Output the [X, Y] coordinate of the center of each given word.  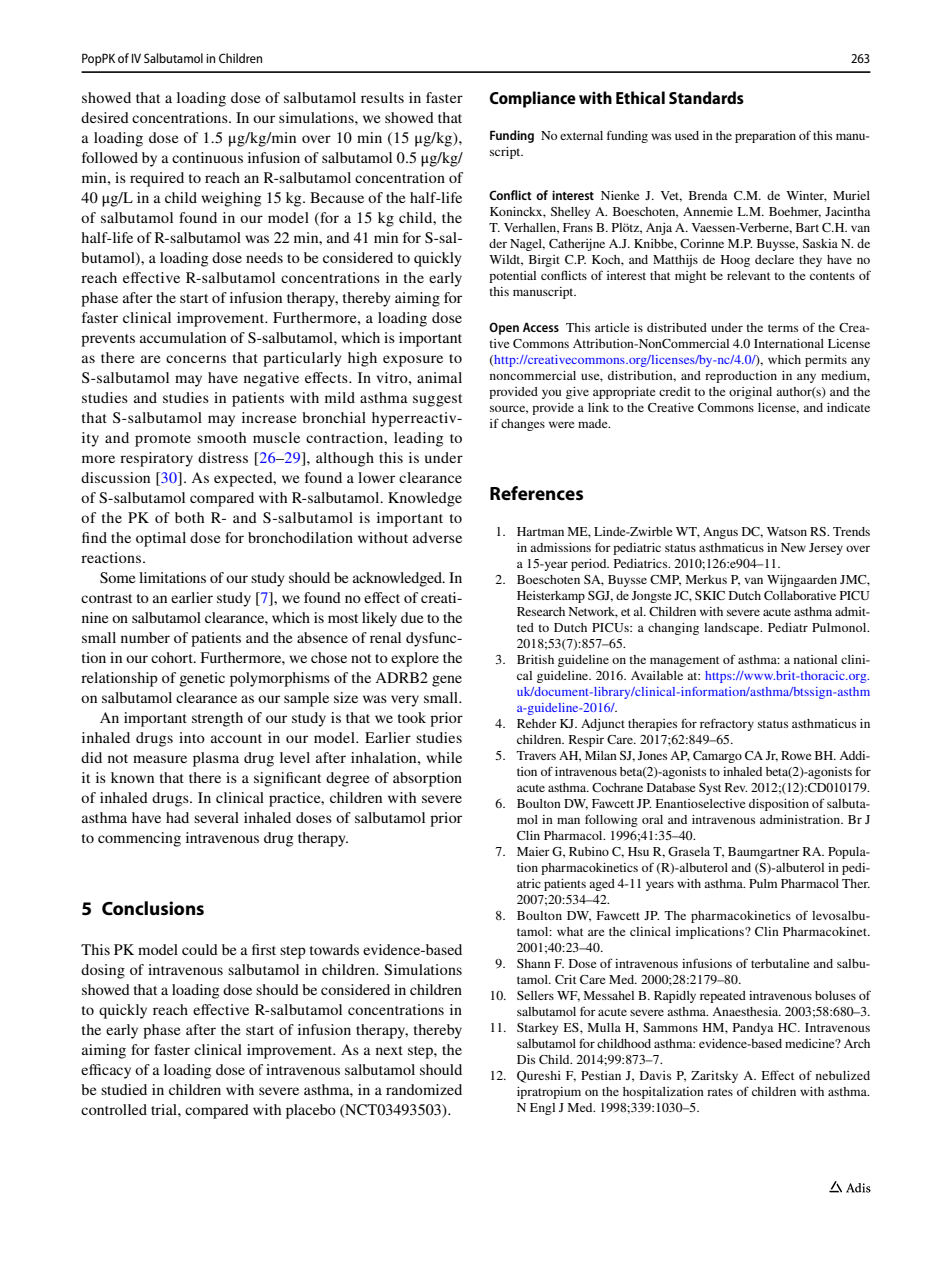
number [145, 637]
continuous [207, 157]
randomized [424, 1089]
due [412, 617]
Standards [706, 97]
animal [439, 377]
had [177, 817]
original [750, 393]
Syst [710, 789]
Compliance [532, 99]
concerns [196, 359]
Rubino [589, 851]
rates [720, 1092]
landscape [733, 629]
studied [124, 1089]
